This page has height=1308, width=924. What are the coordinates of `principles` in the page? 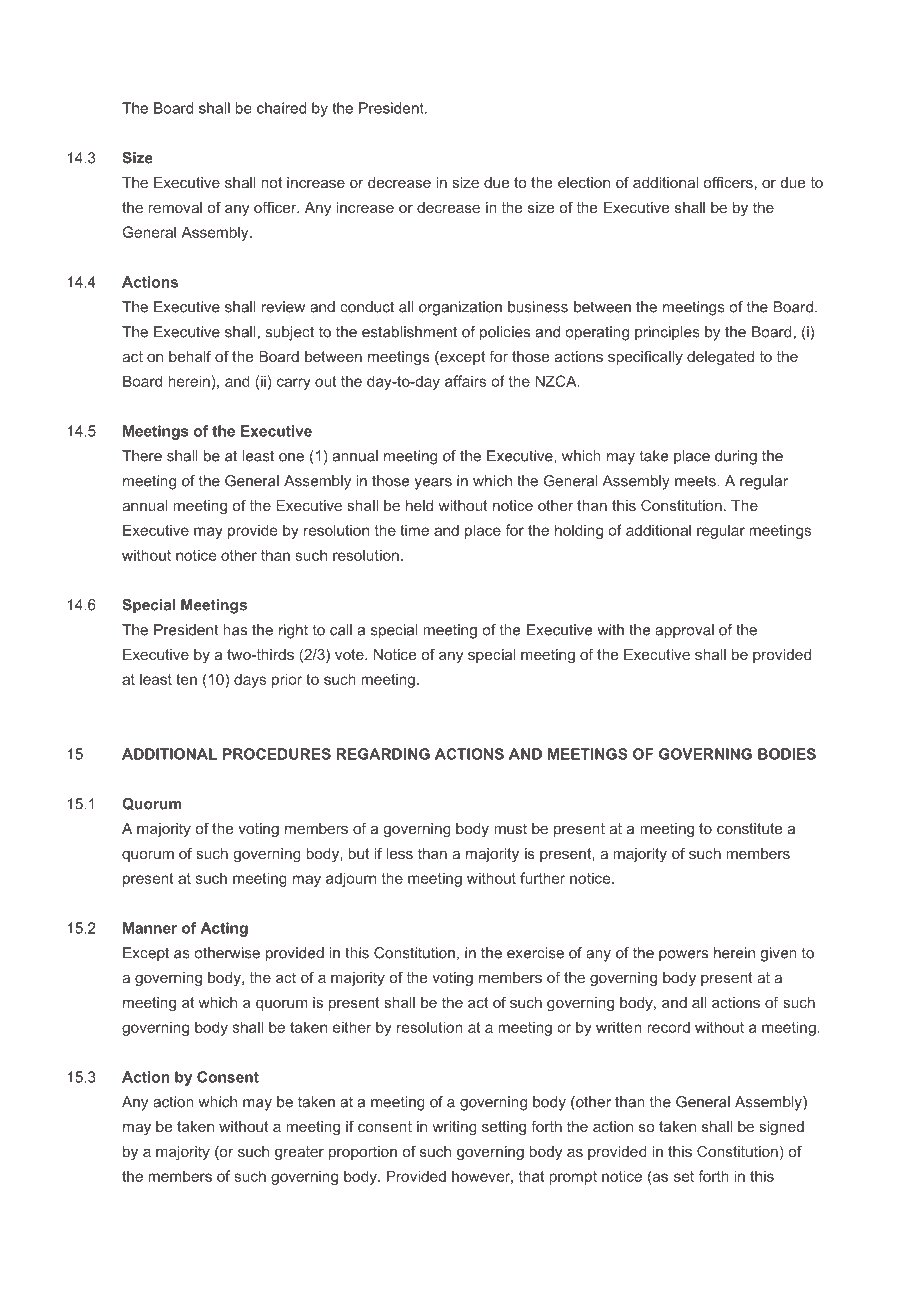 It's located at (667, 333).
